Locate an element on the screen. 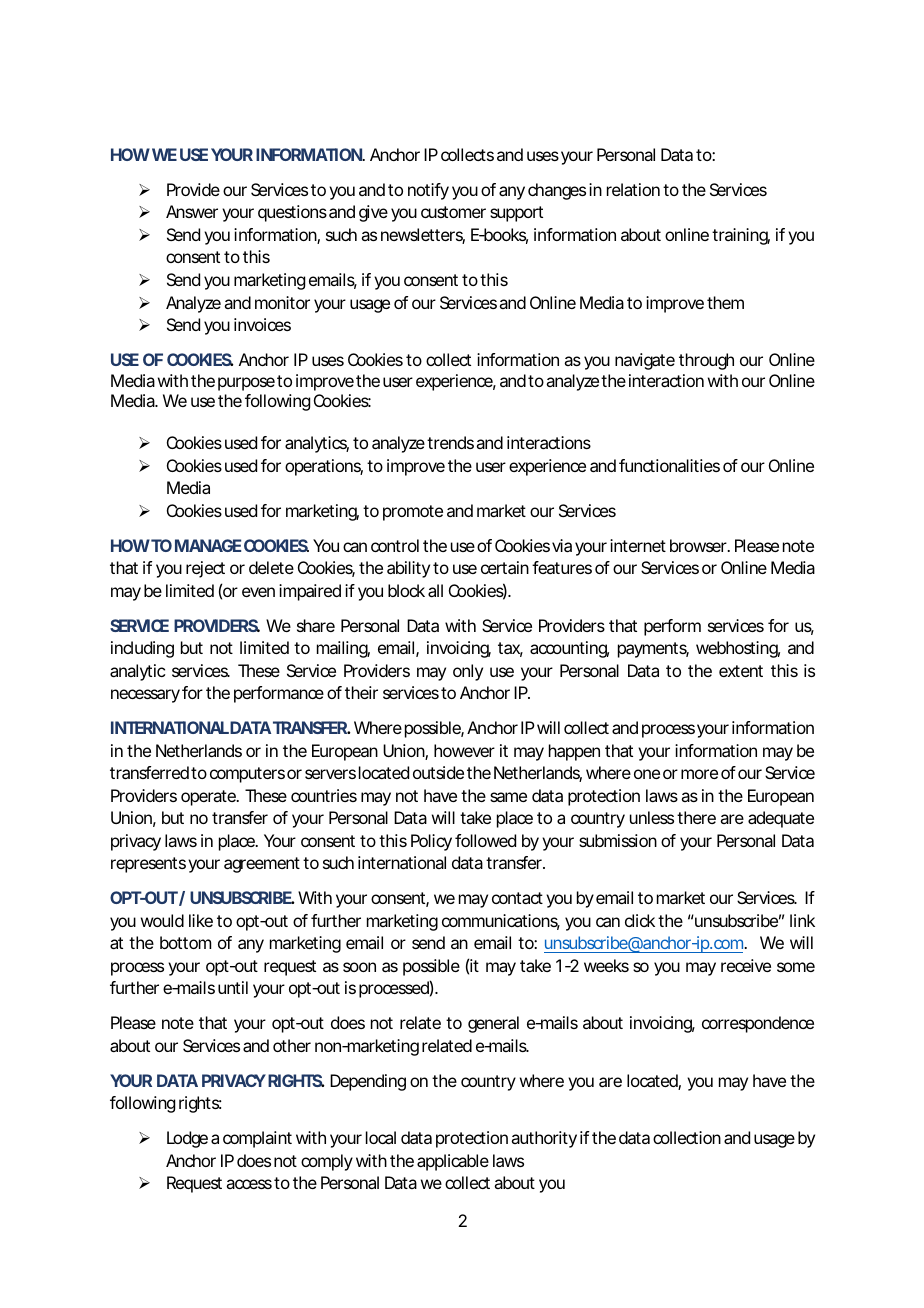 The height and width of the screenshot is (1308, 924). them is located at coordinates (724, 302).
